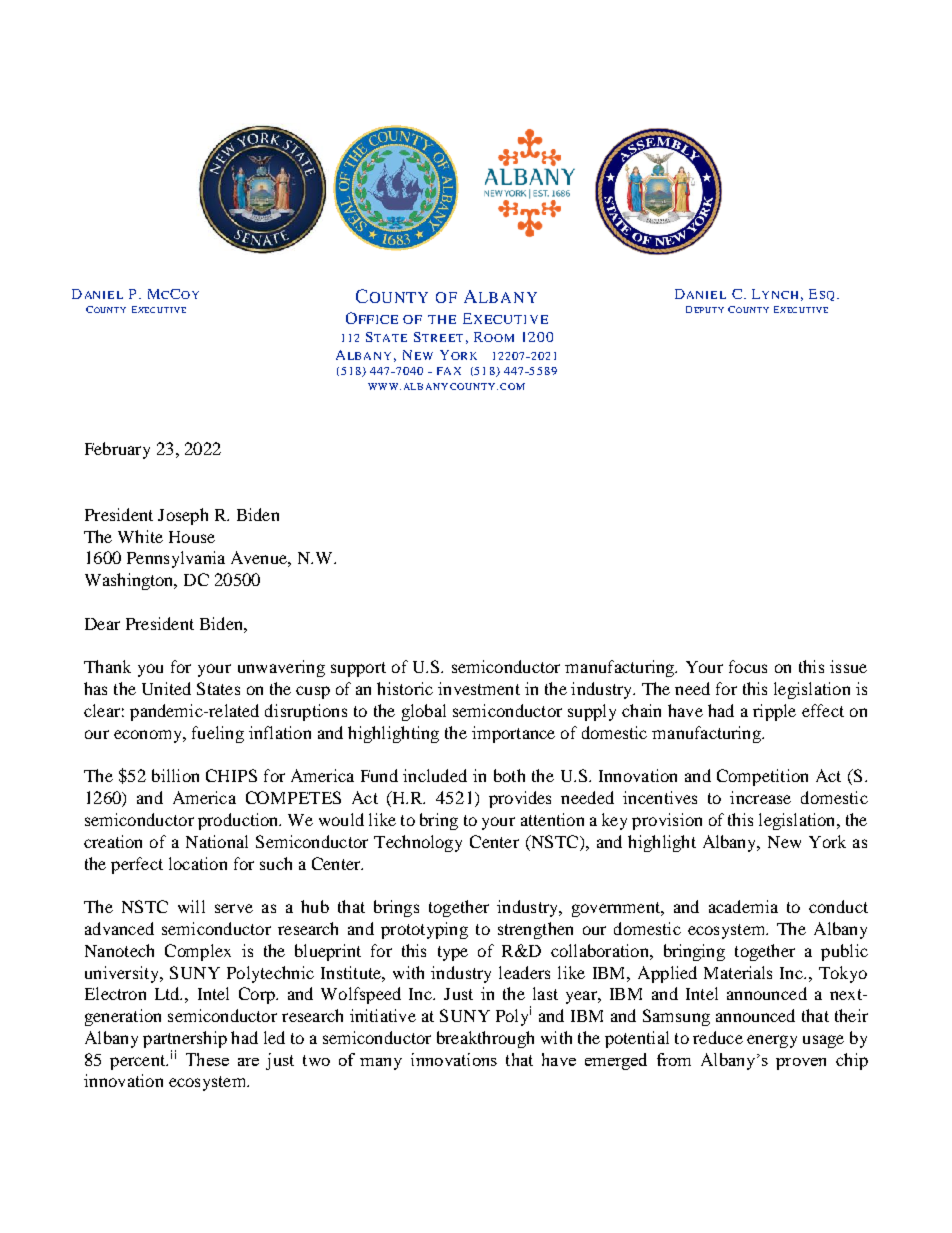 This image has width=952, height=1233. I want to click on energy, so click(772, 1041).
